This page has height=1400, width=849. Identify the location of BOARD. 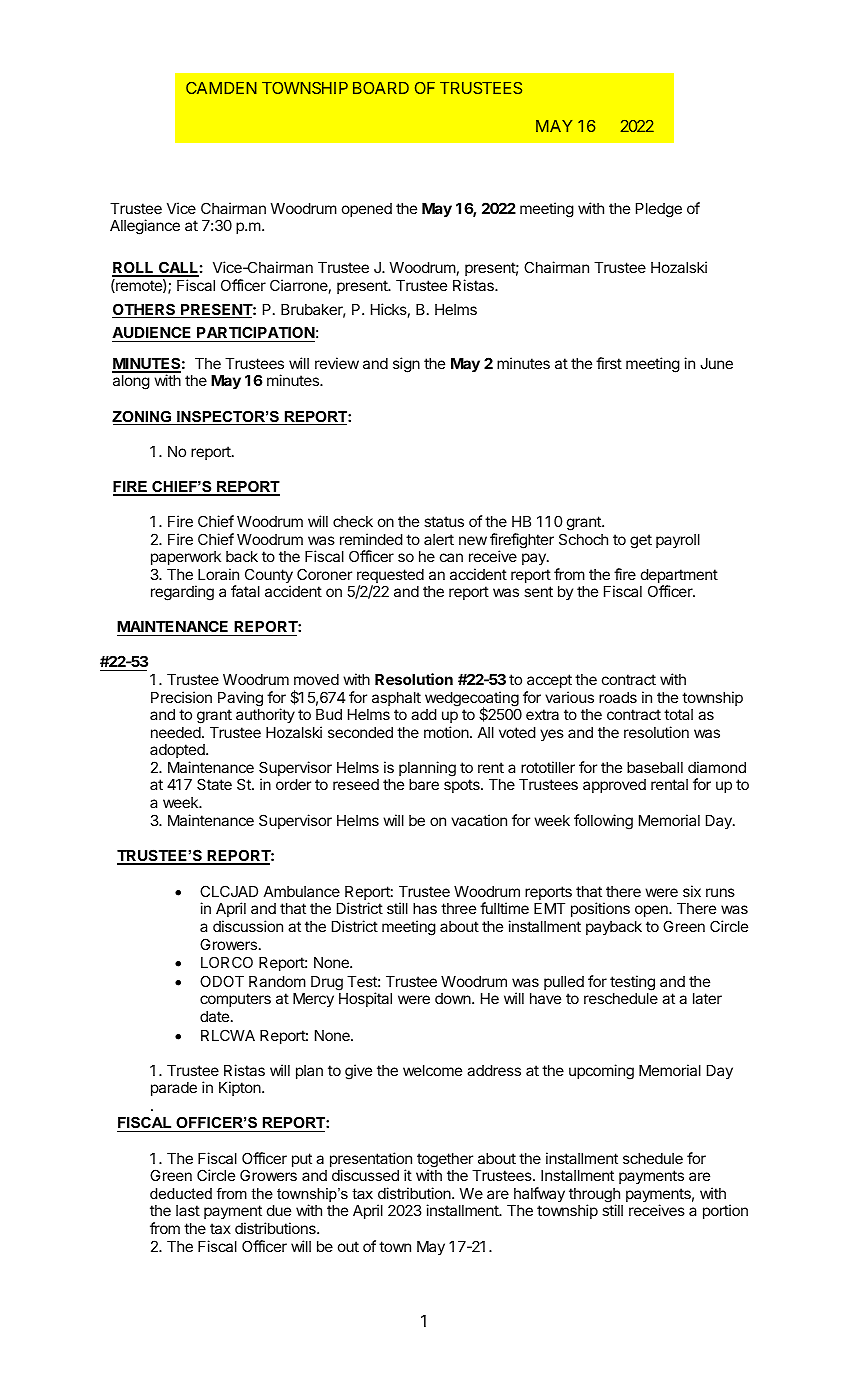
(381, 88).
